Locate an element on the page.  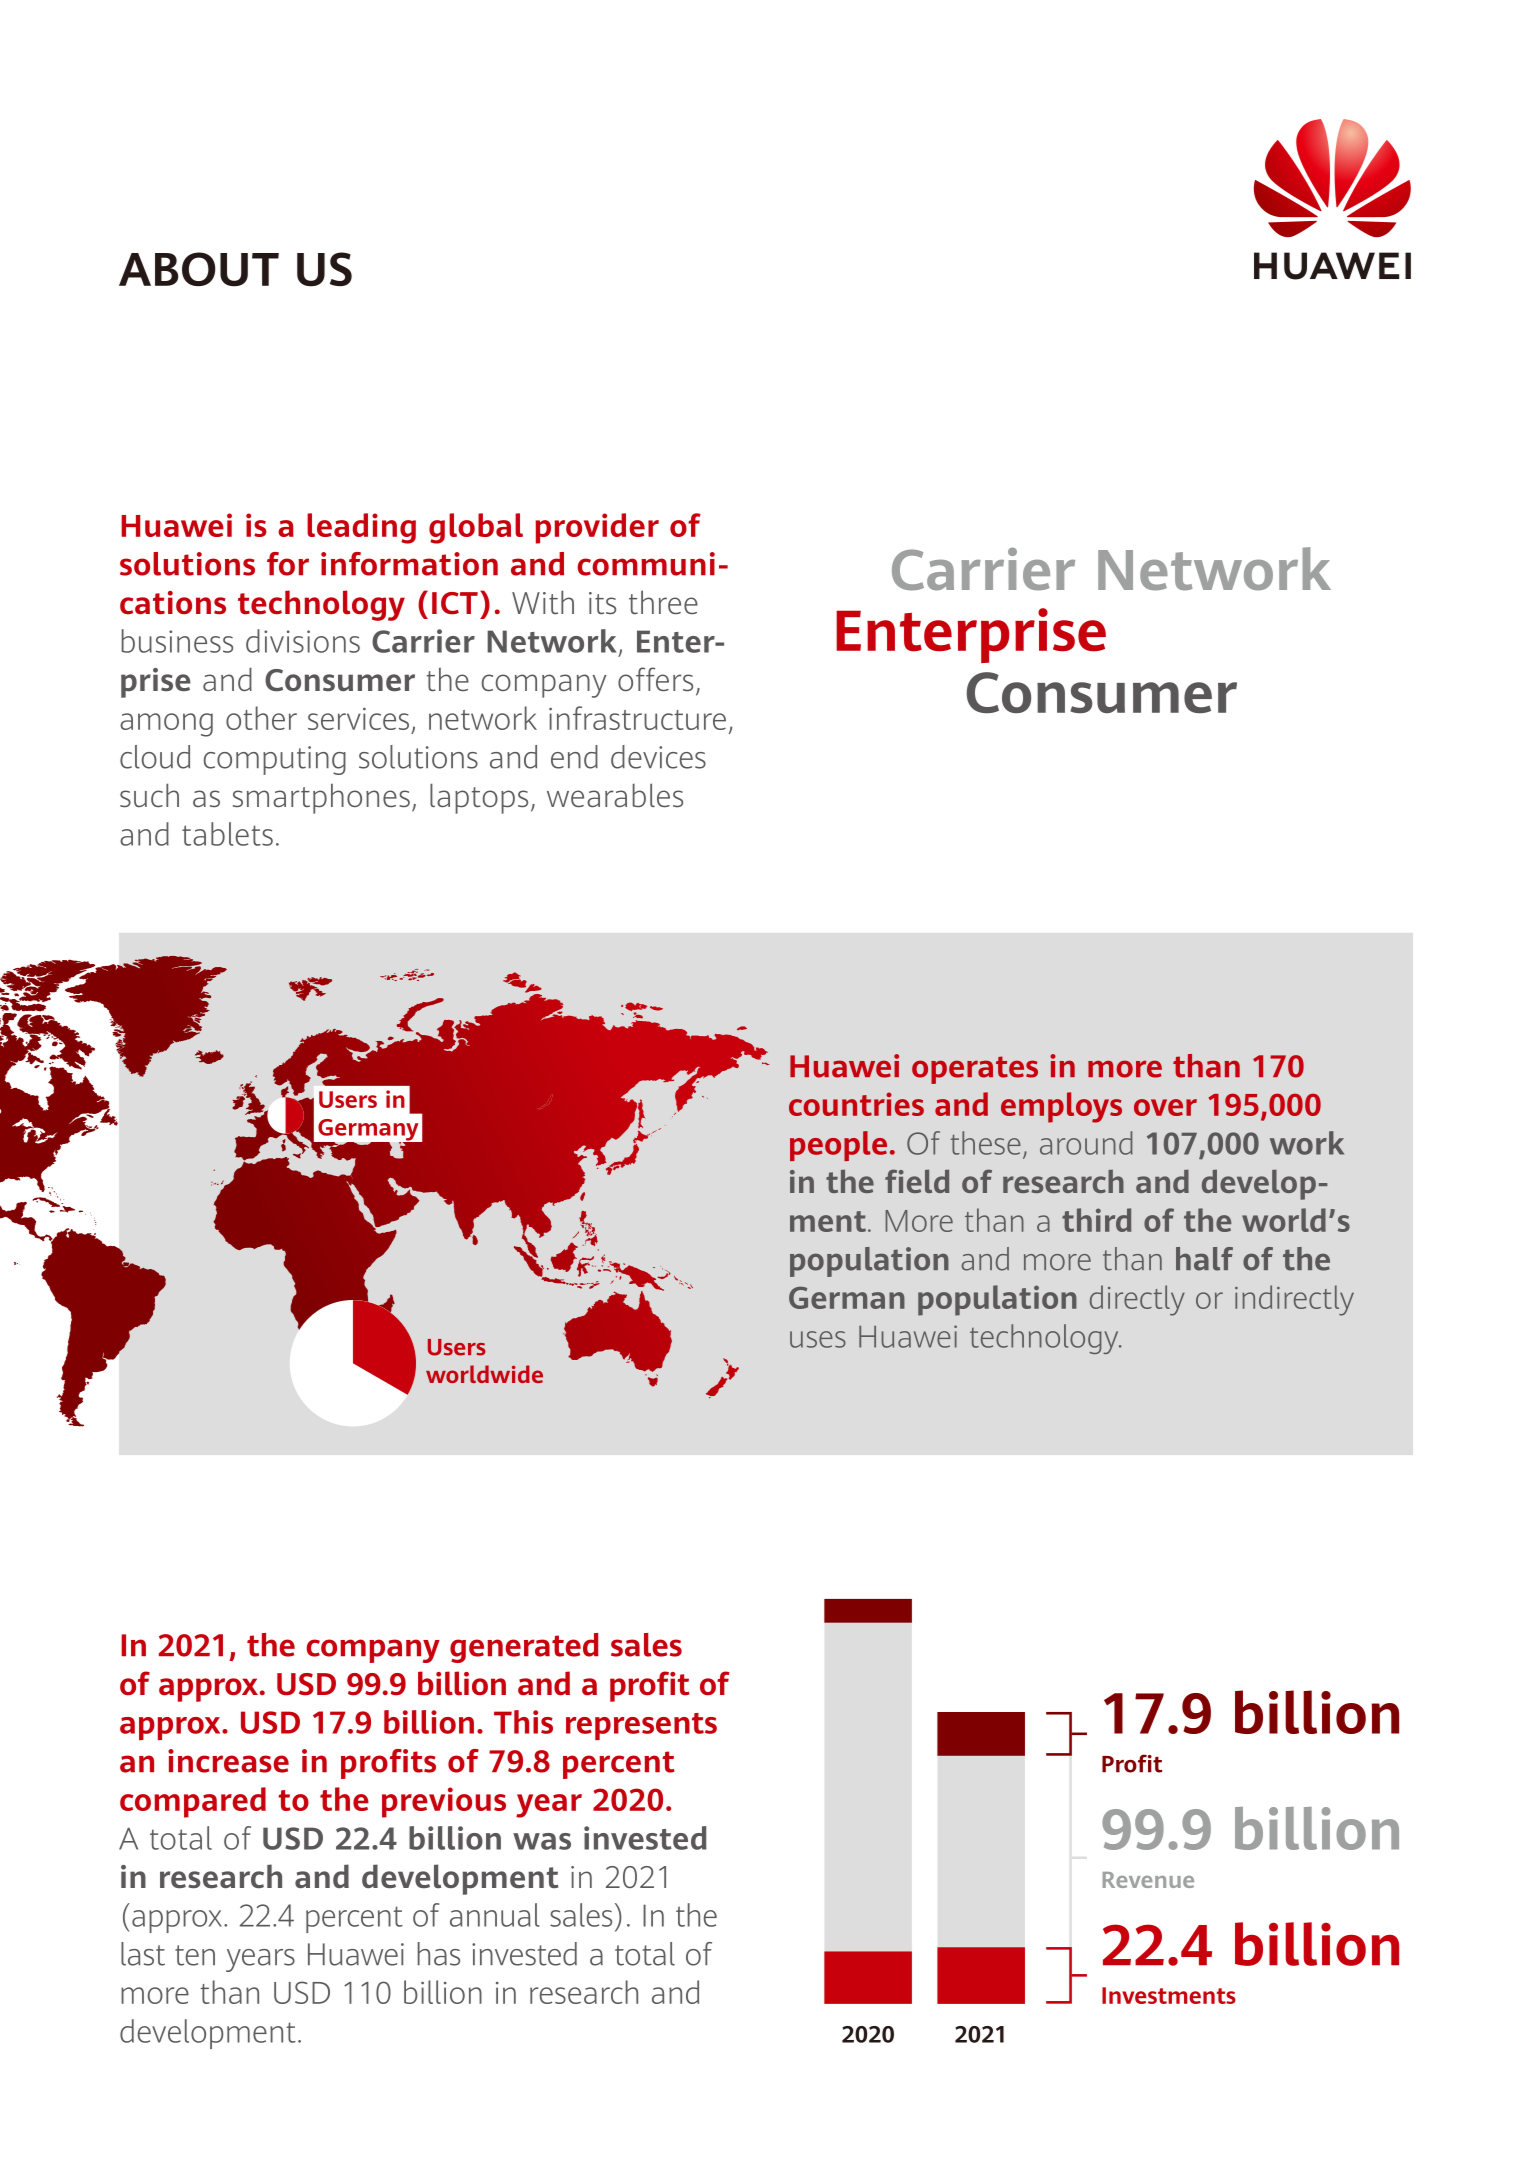
uses is located at coordinates (818, 1339).
